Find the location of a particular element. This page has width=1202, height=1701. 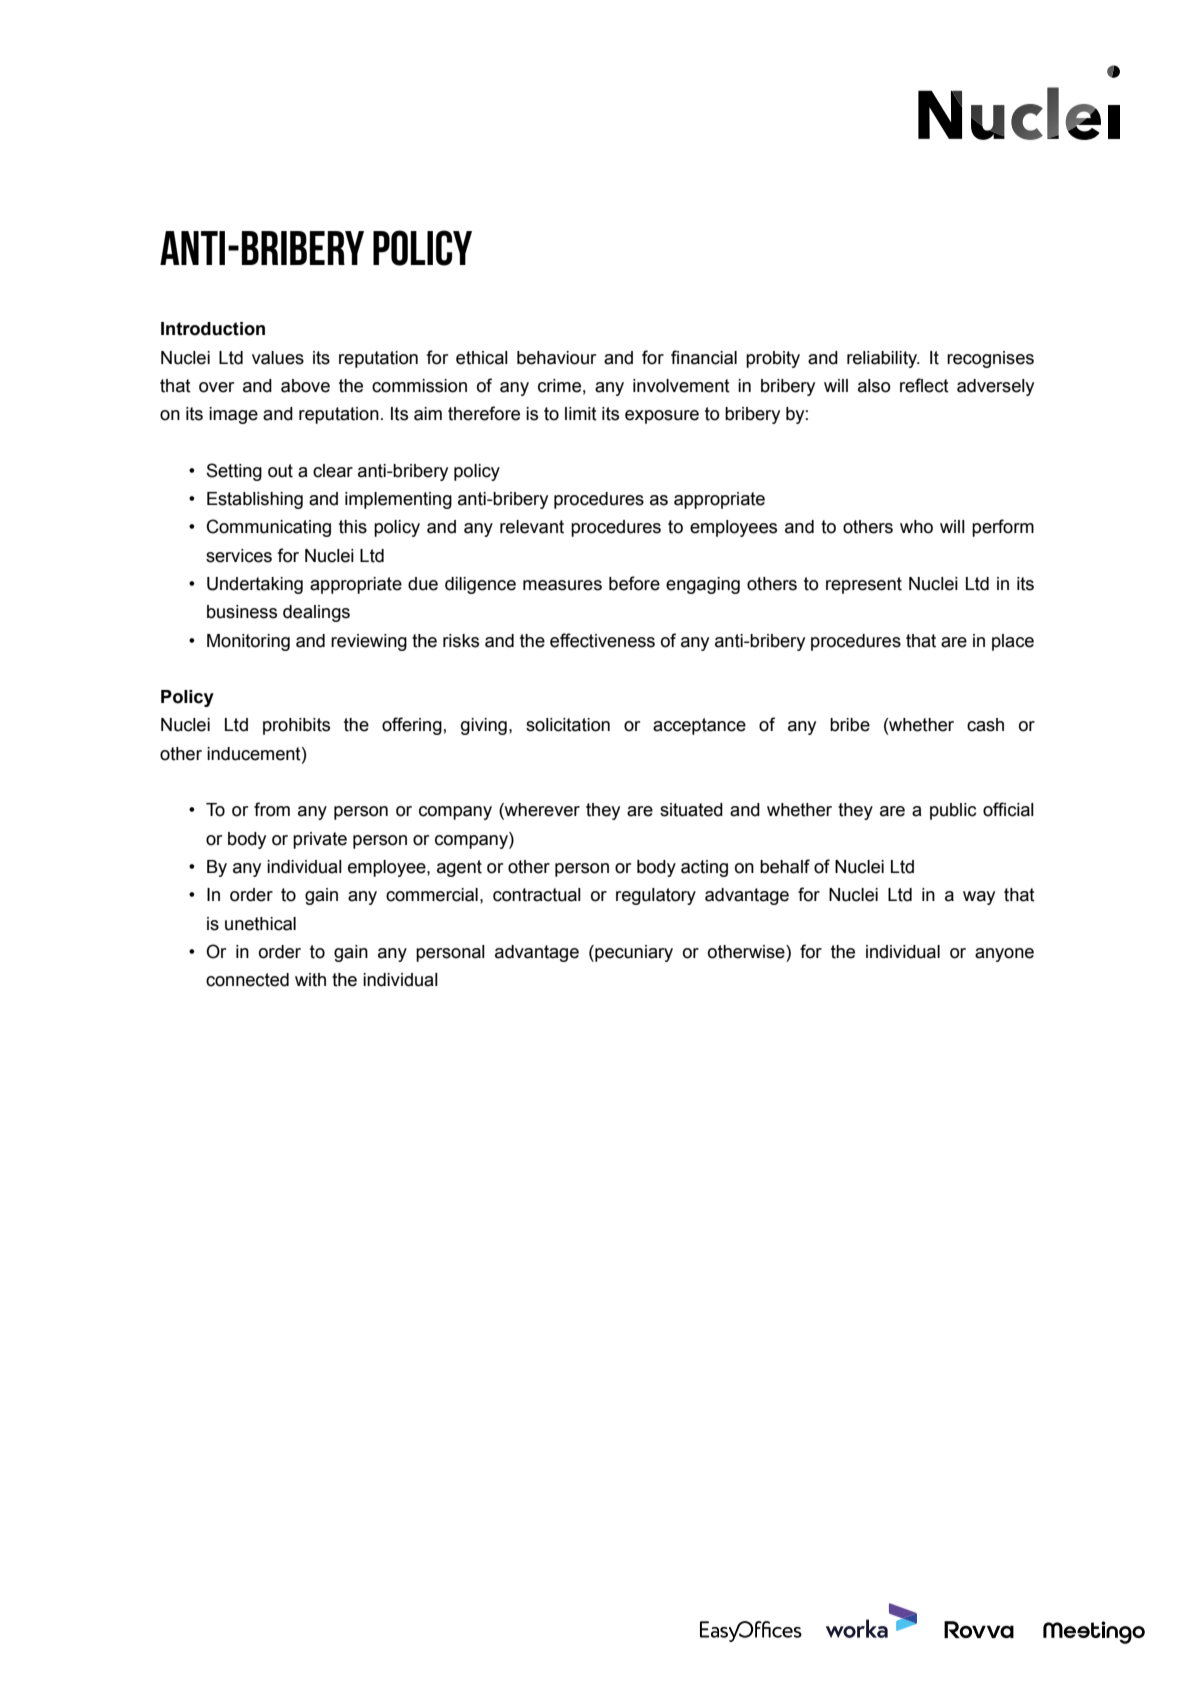

with is located at coordinates (310, 980).
